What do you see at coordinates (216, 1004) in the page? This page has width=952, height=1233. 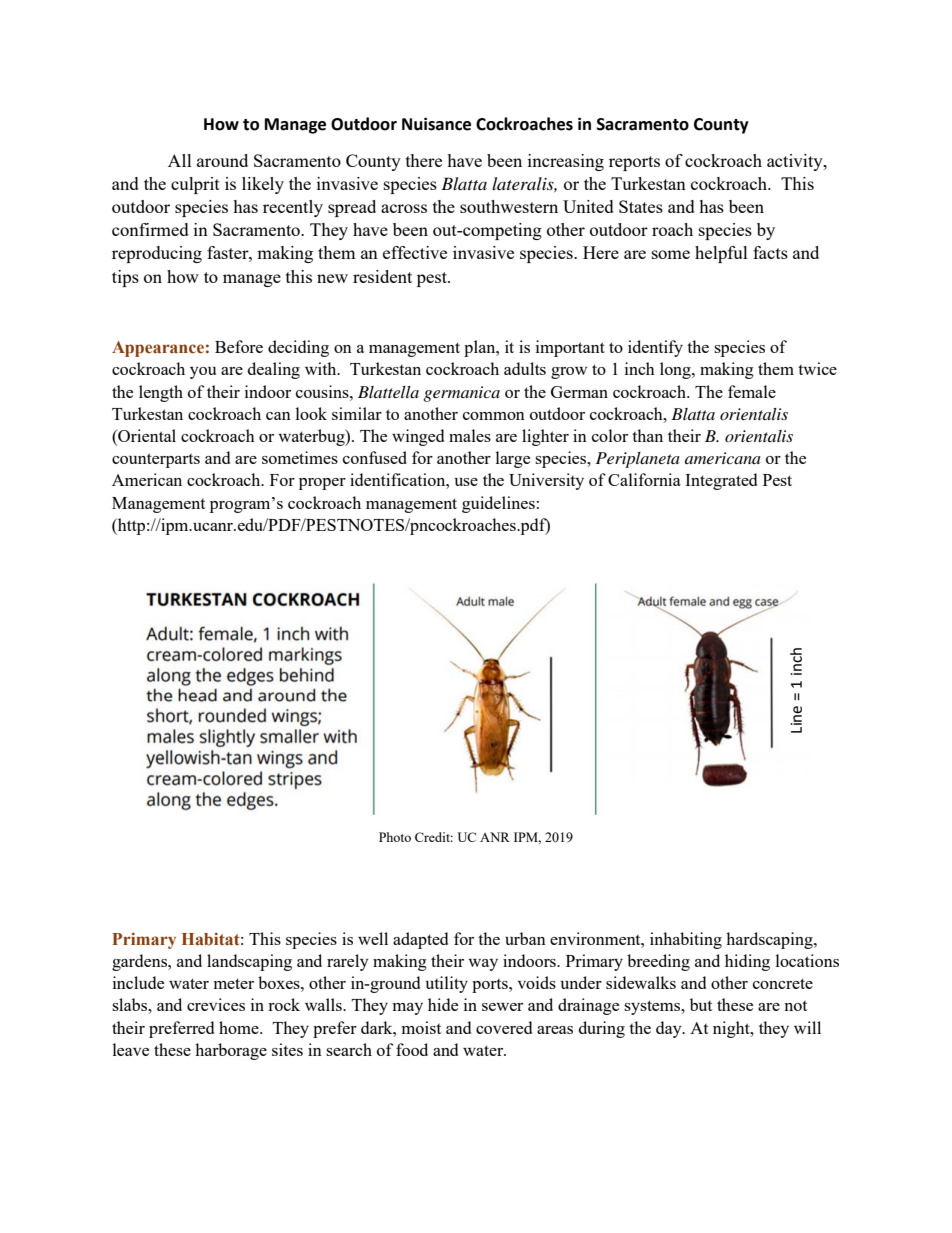 I see `crevices` at bounding box center [216, 1004].
